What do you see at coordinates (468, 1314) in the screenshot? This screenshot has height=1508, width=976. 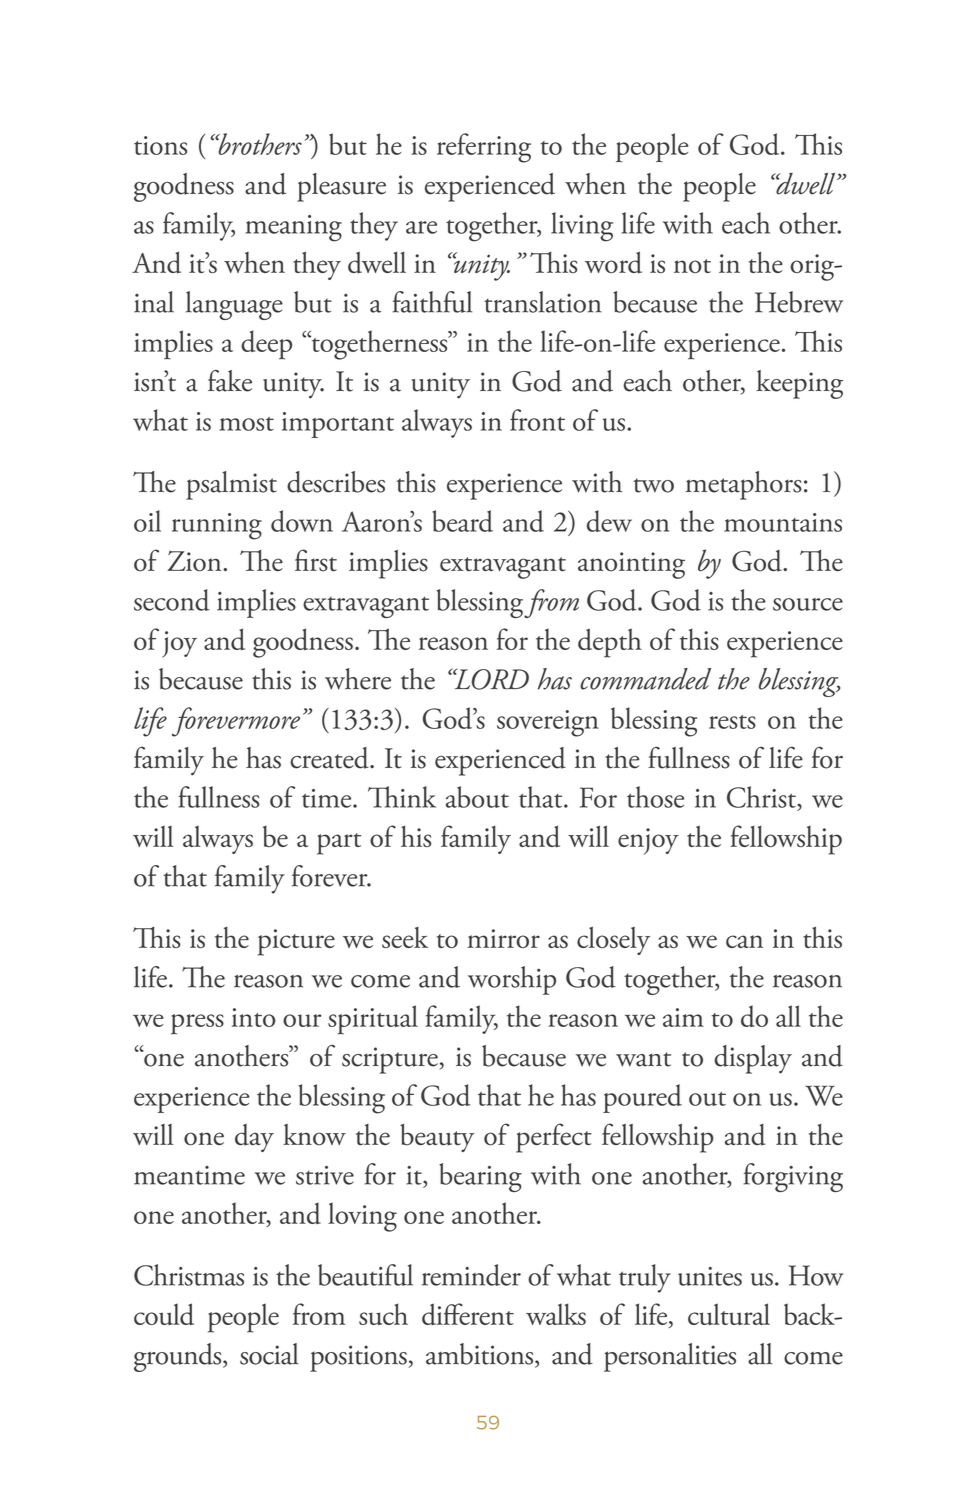 I see `different` at bounding box center [468, 1314].
